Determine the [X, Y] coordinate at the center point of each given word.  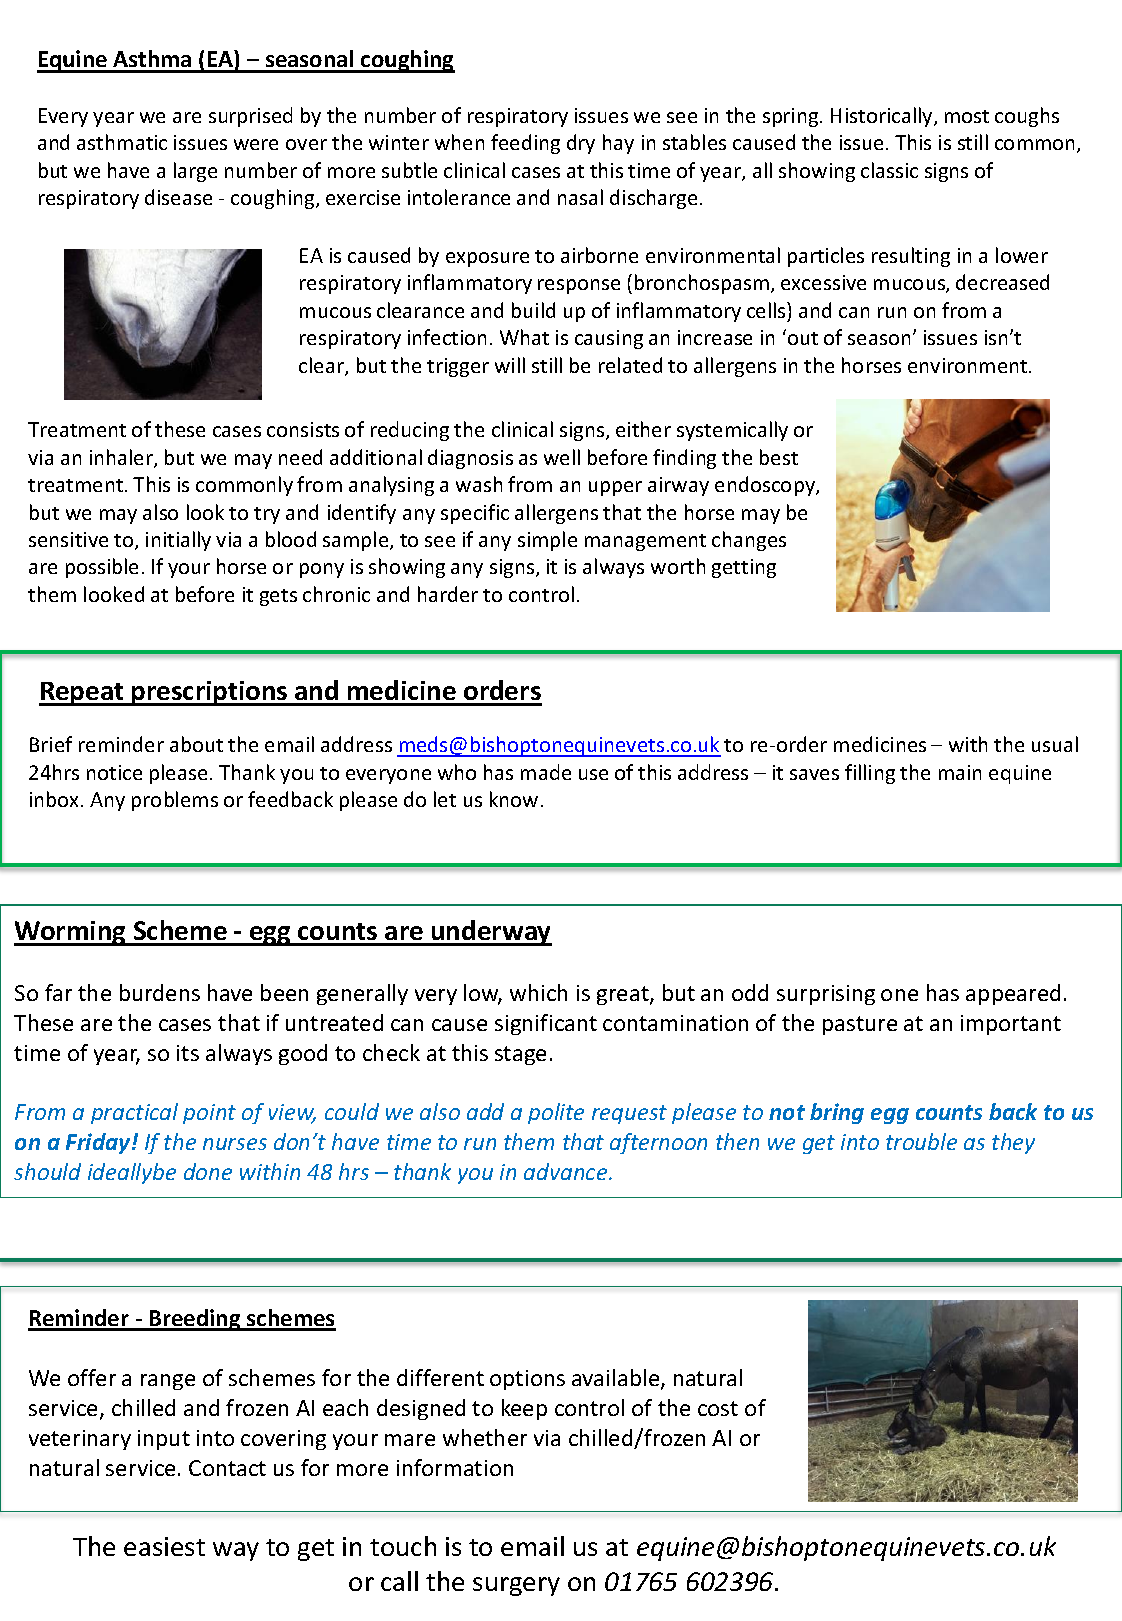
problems [175, 801]
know [514, 799]
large [195, 172]
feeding [525, 144]
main [960, 772]
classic [889, 170]
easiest [164, 1546]
